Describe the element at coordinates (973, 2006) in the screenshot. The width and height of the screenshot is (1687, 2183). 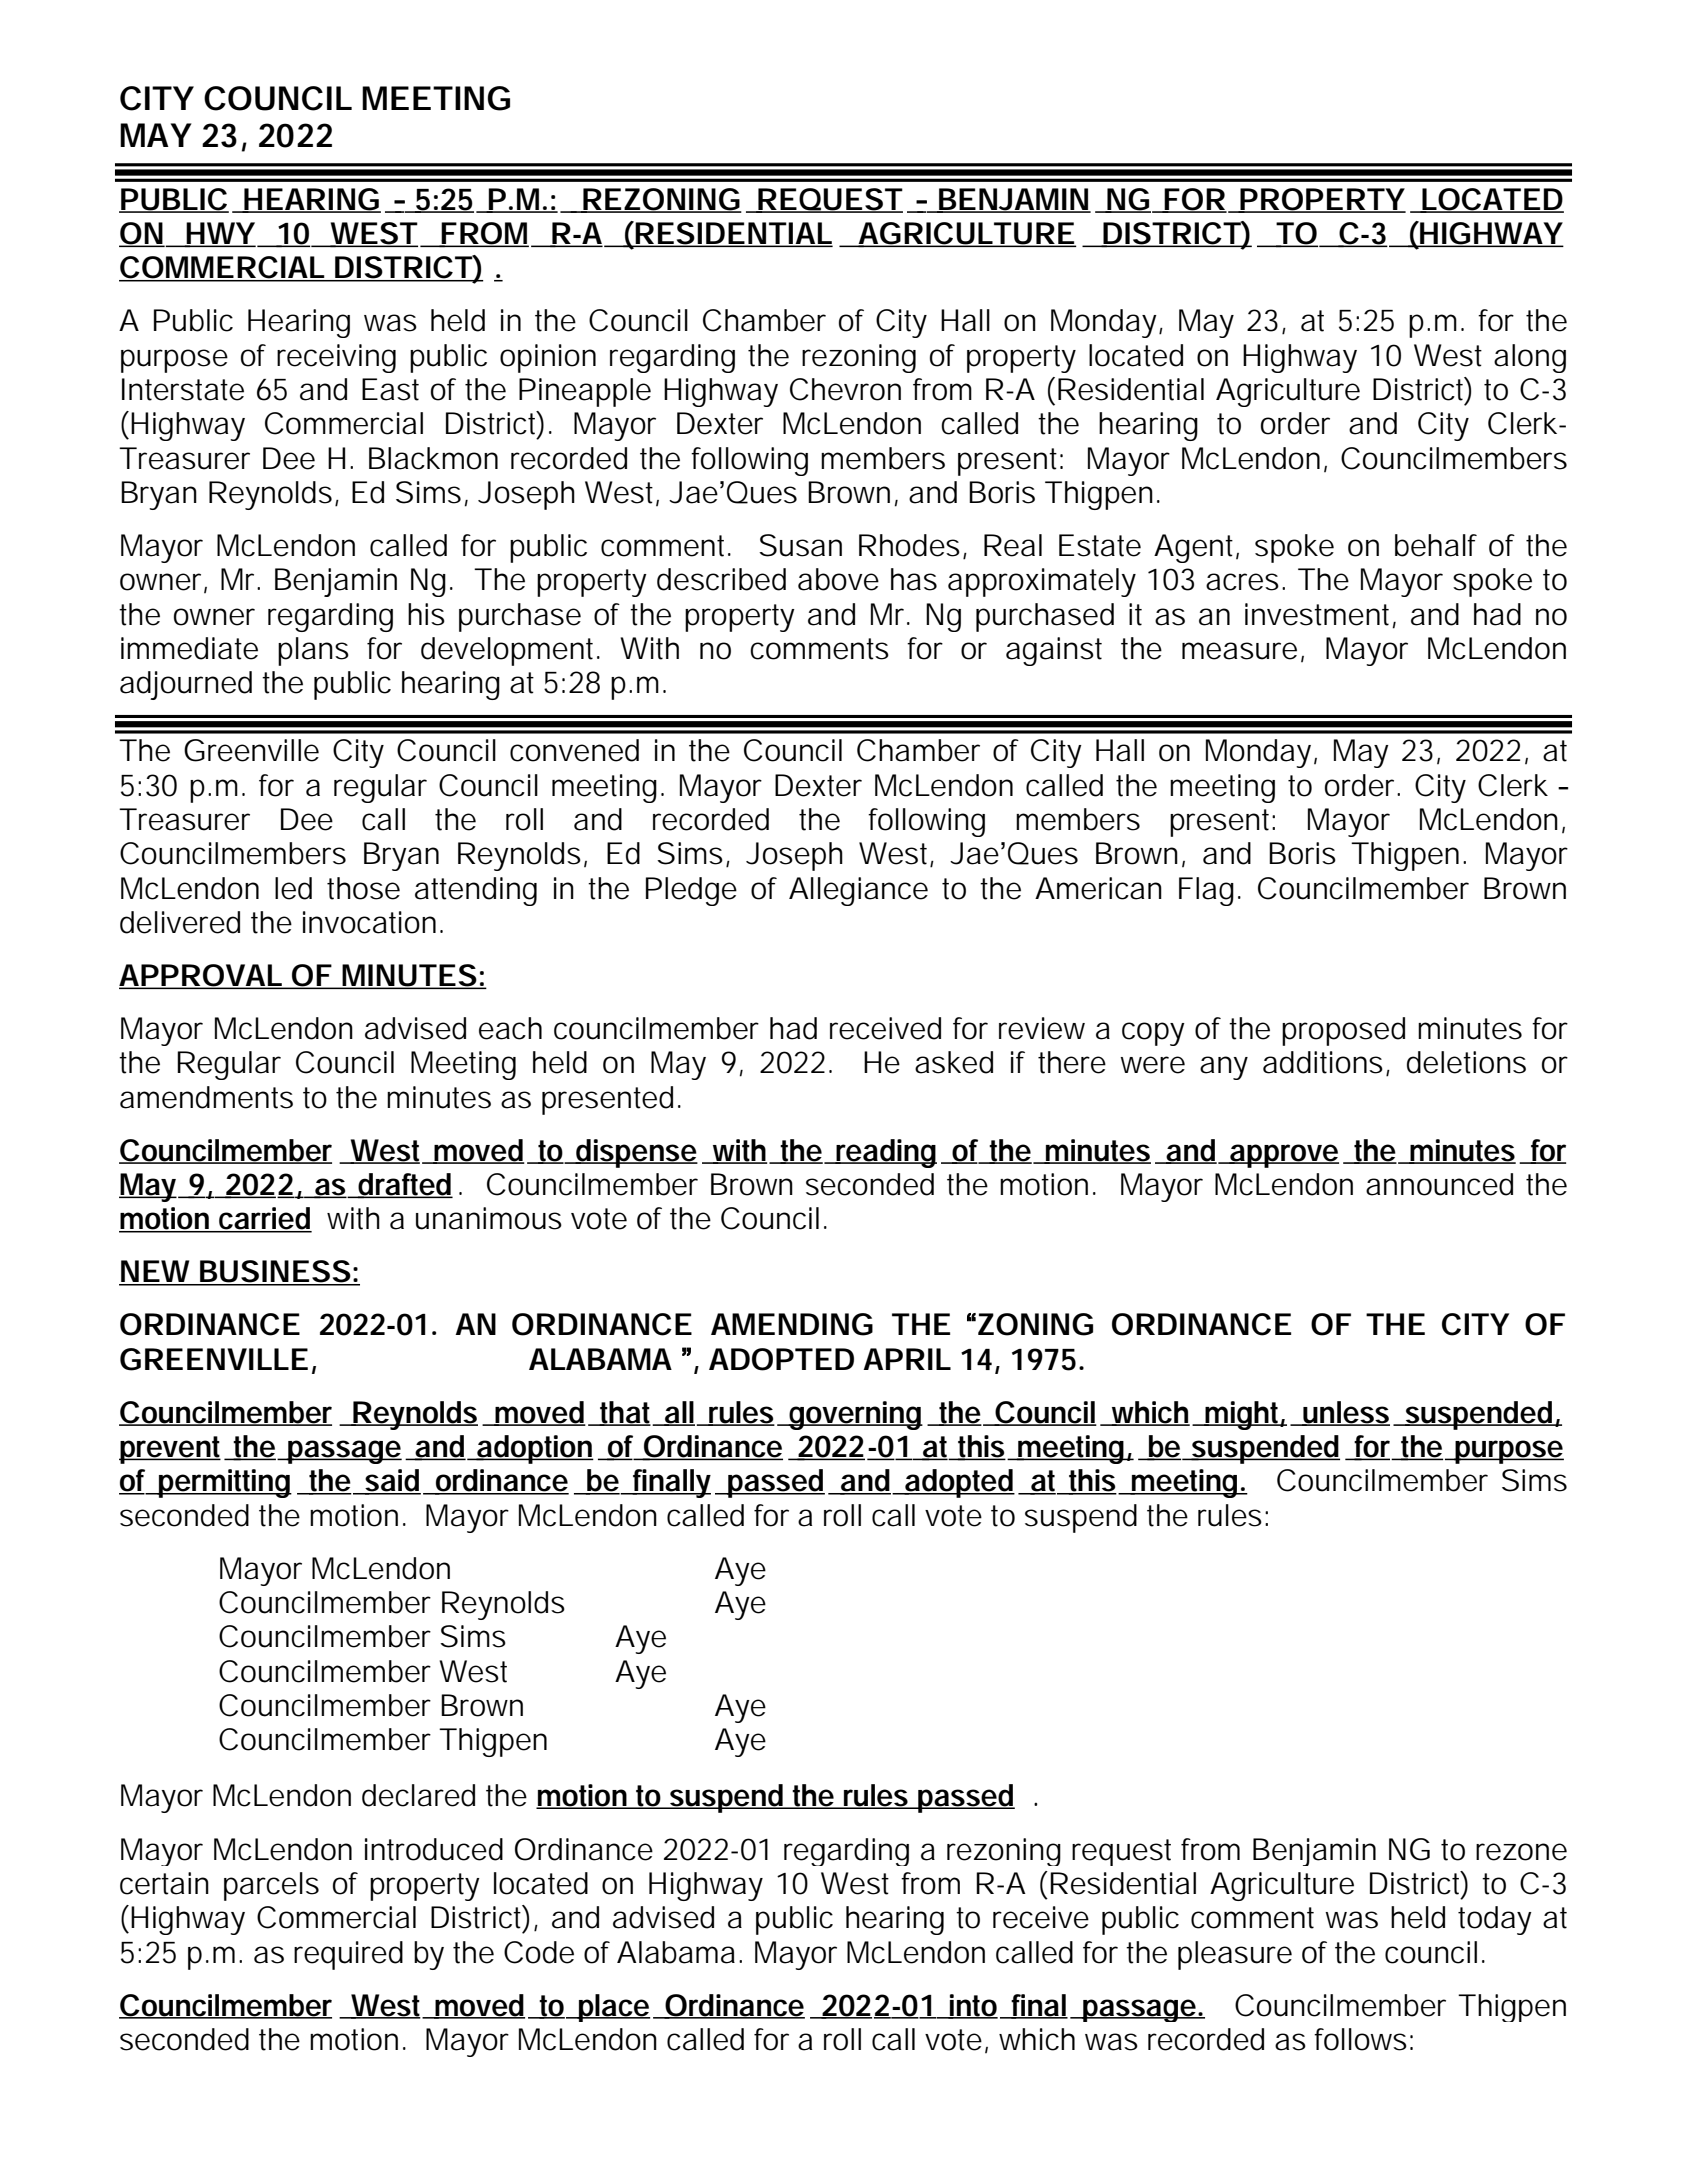
I see `into` at that location.
